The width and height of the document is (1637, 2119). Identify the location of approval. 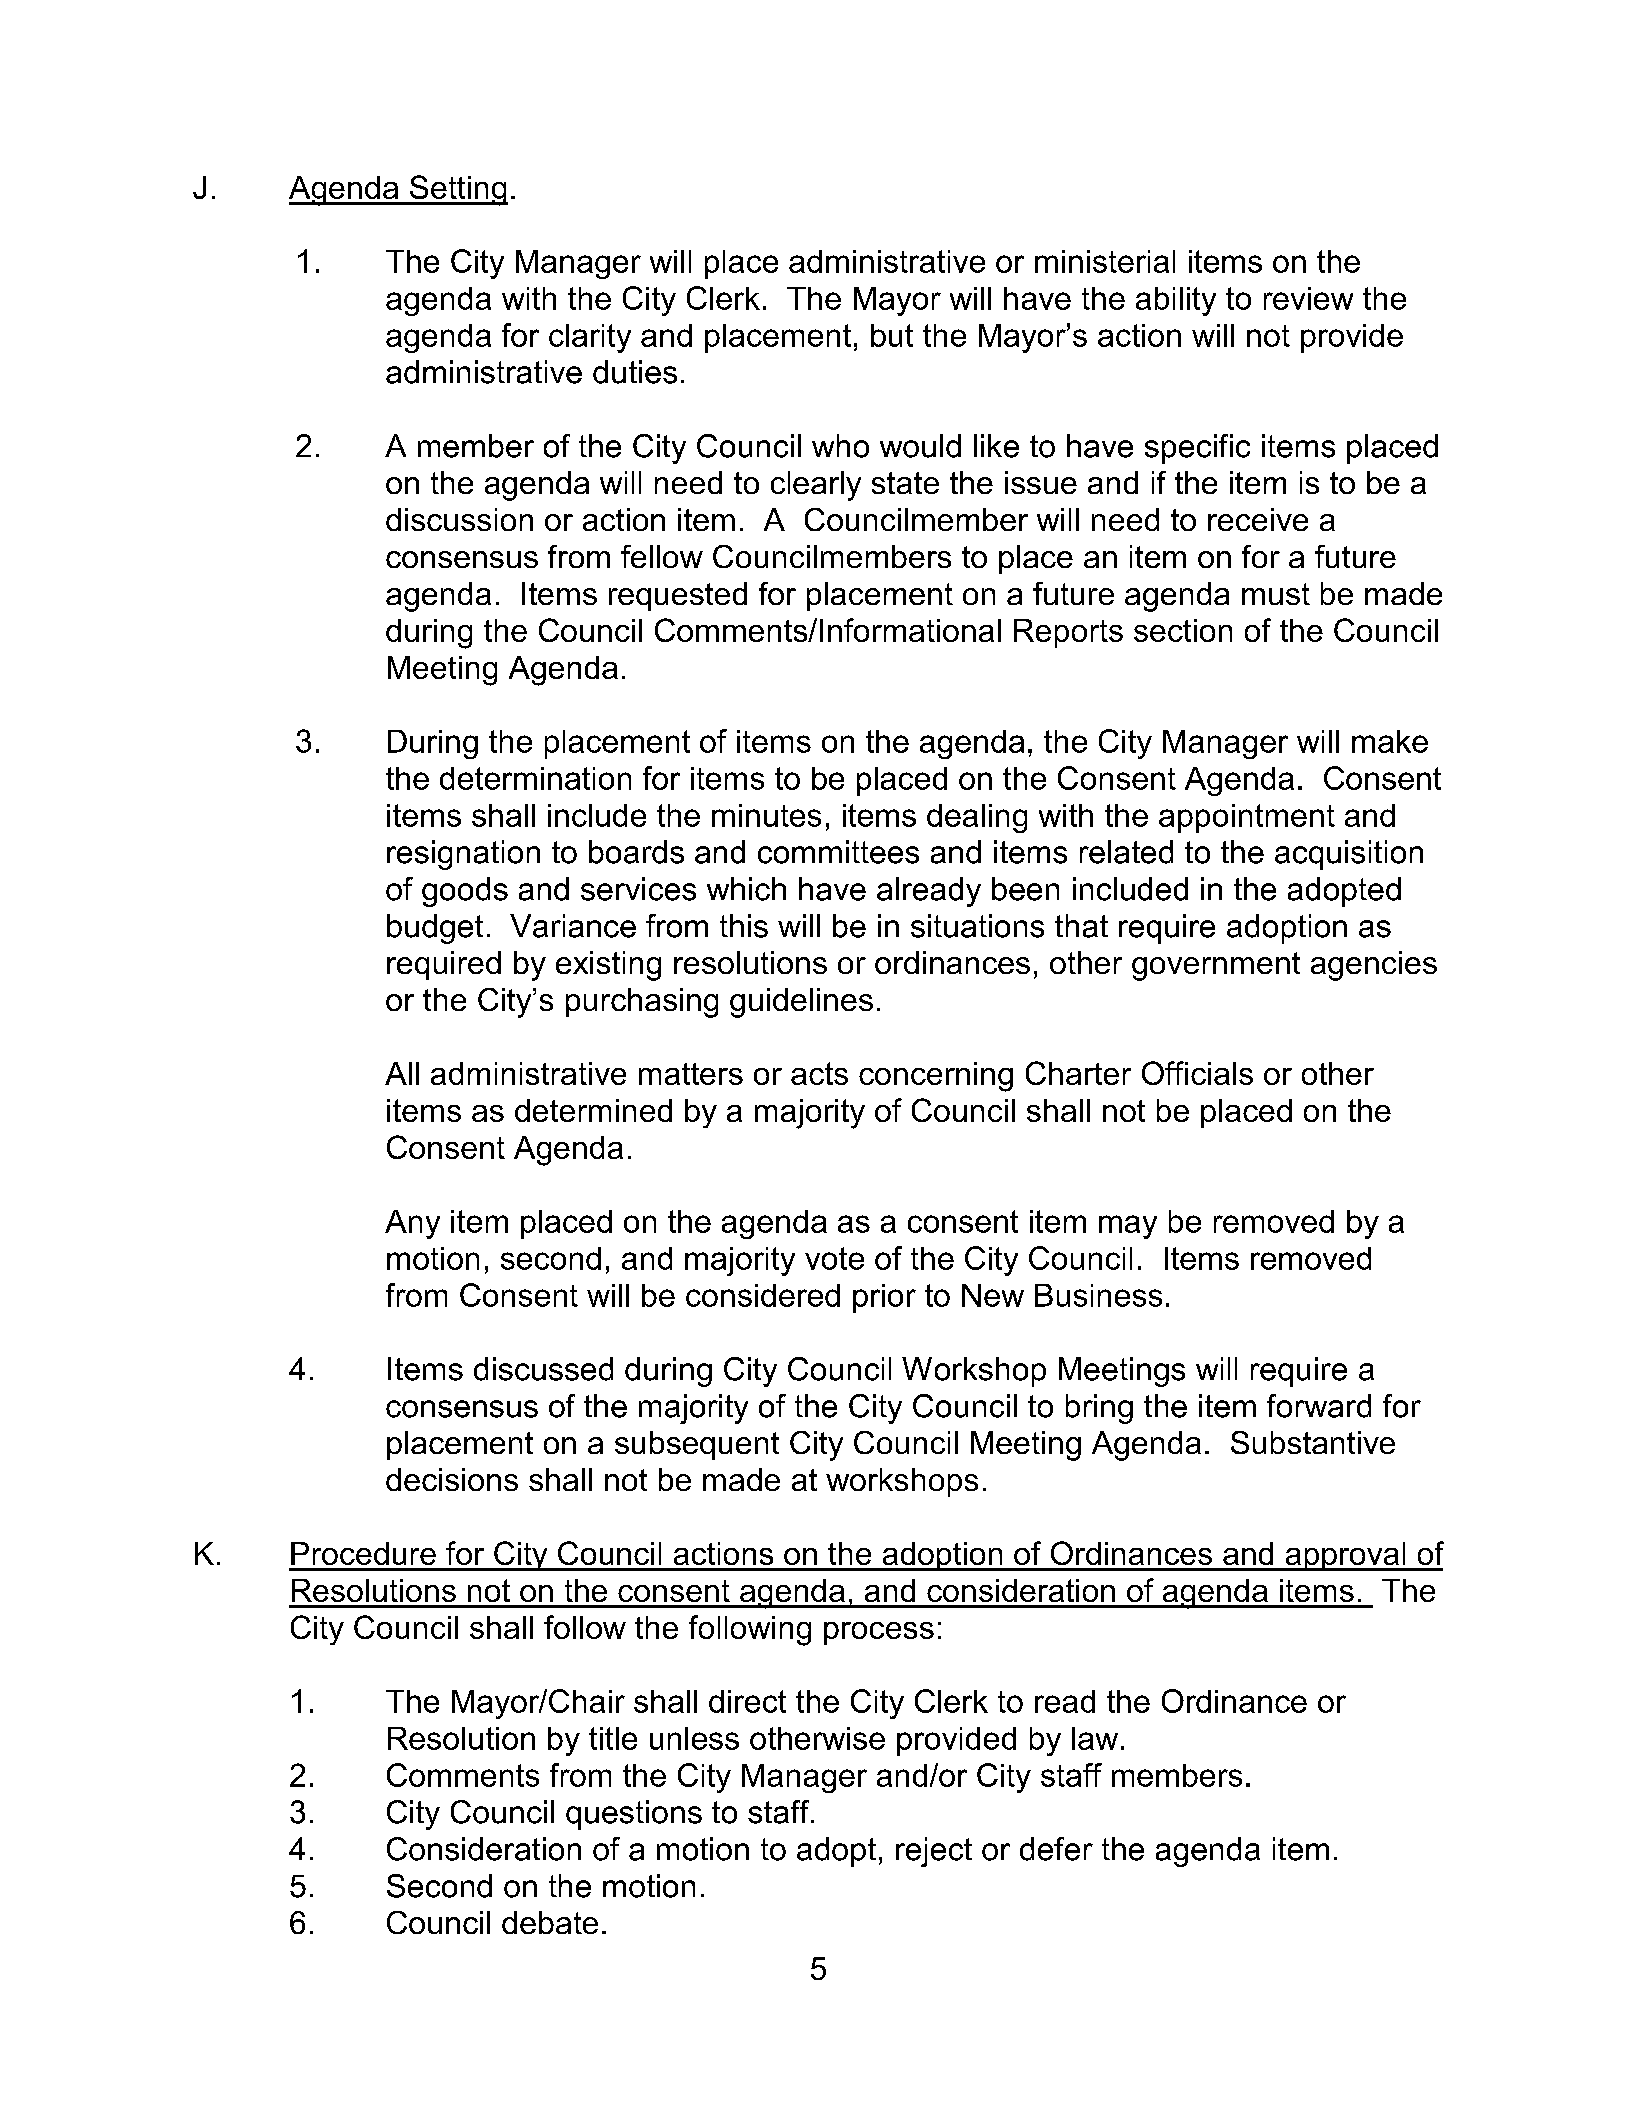
(1345, 1556).
